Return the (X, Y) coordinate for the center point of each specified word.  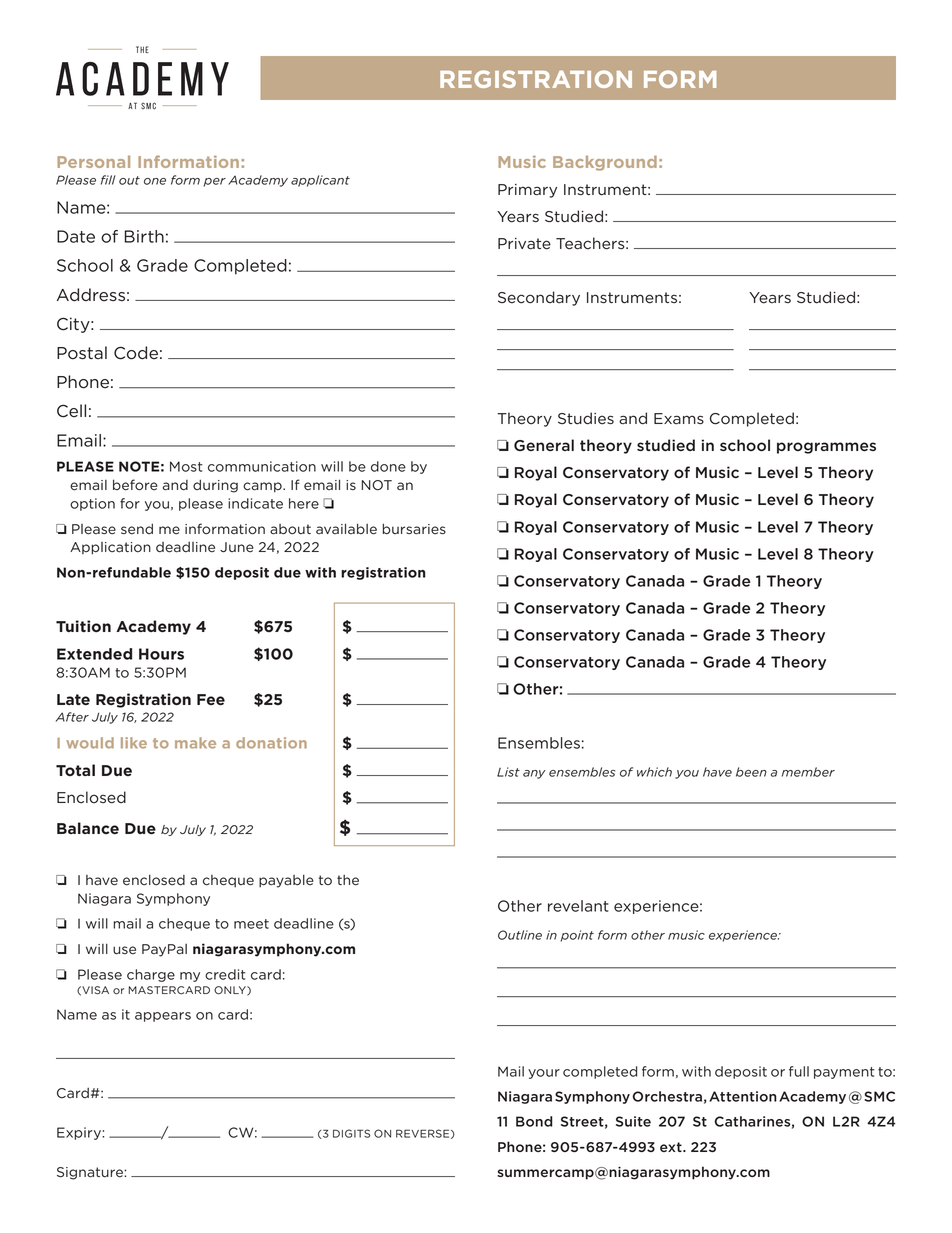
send (137, 529)
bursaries (414, 529)
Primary (527, 191)
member (808, 772)
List (508, 772)
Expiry (80, 1133)
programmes (826, 448)
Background (605, 163)
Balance (88, 828)
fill (108, 180)
